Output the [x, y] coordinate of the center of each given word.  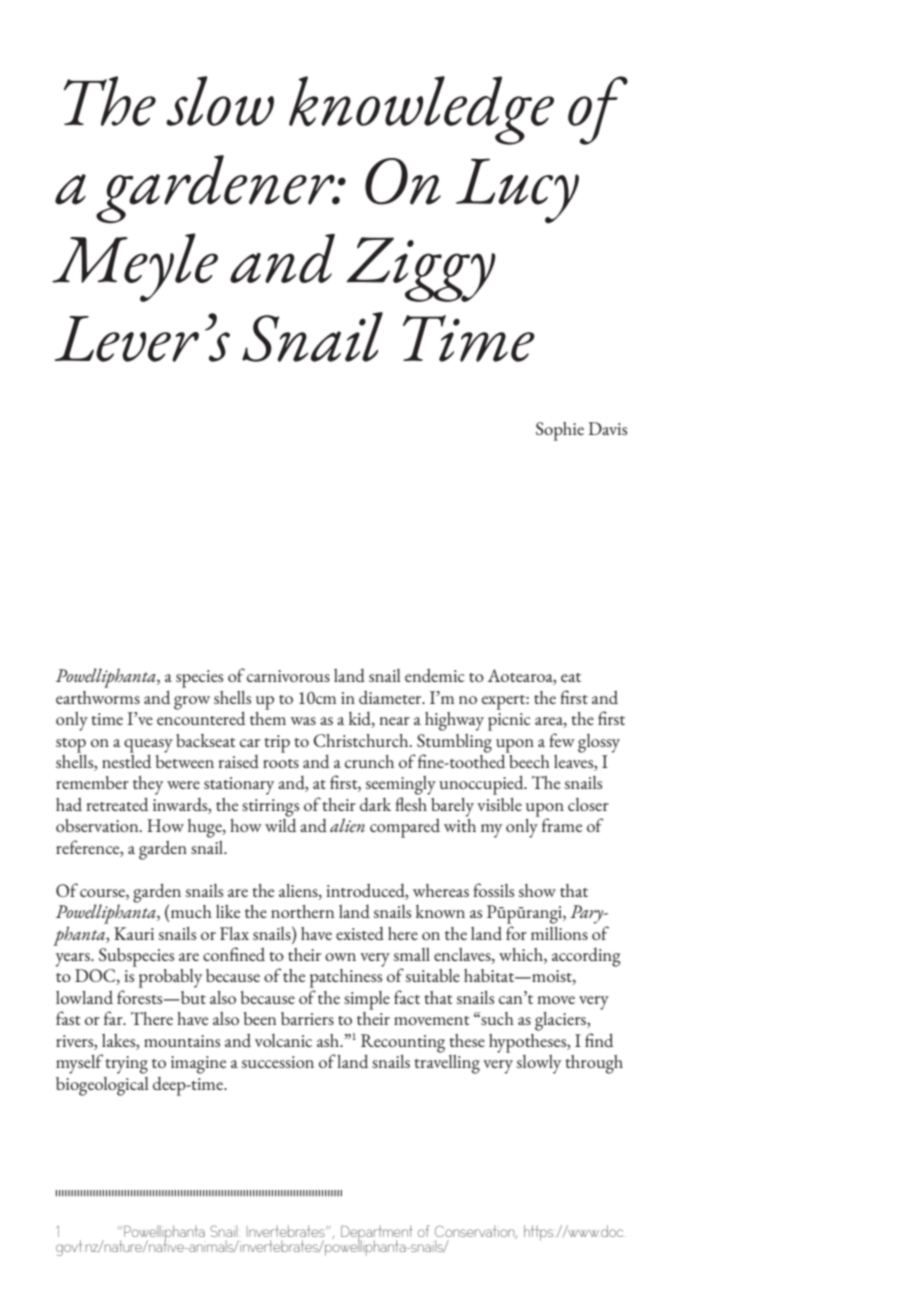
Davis [607, 428]
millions [559, 933]
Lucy [517, 190]
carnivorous [288, 676]
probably [170, 978]
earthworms [98, 697]
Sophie [560, 431]
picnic [509, 722]
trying [127, 1065]
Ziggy [421, 269]
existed [360, 933]
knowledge [421, 110]
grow [192, 703]
